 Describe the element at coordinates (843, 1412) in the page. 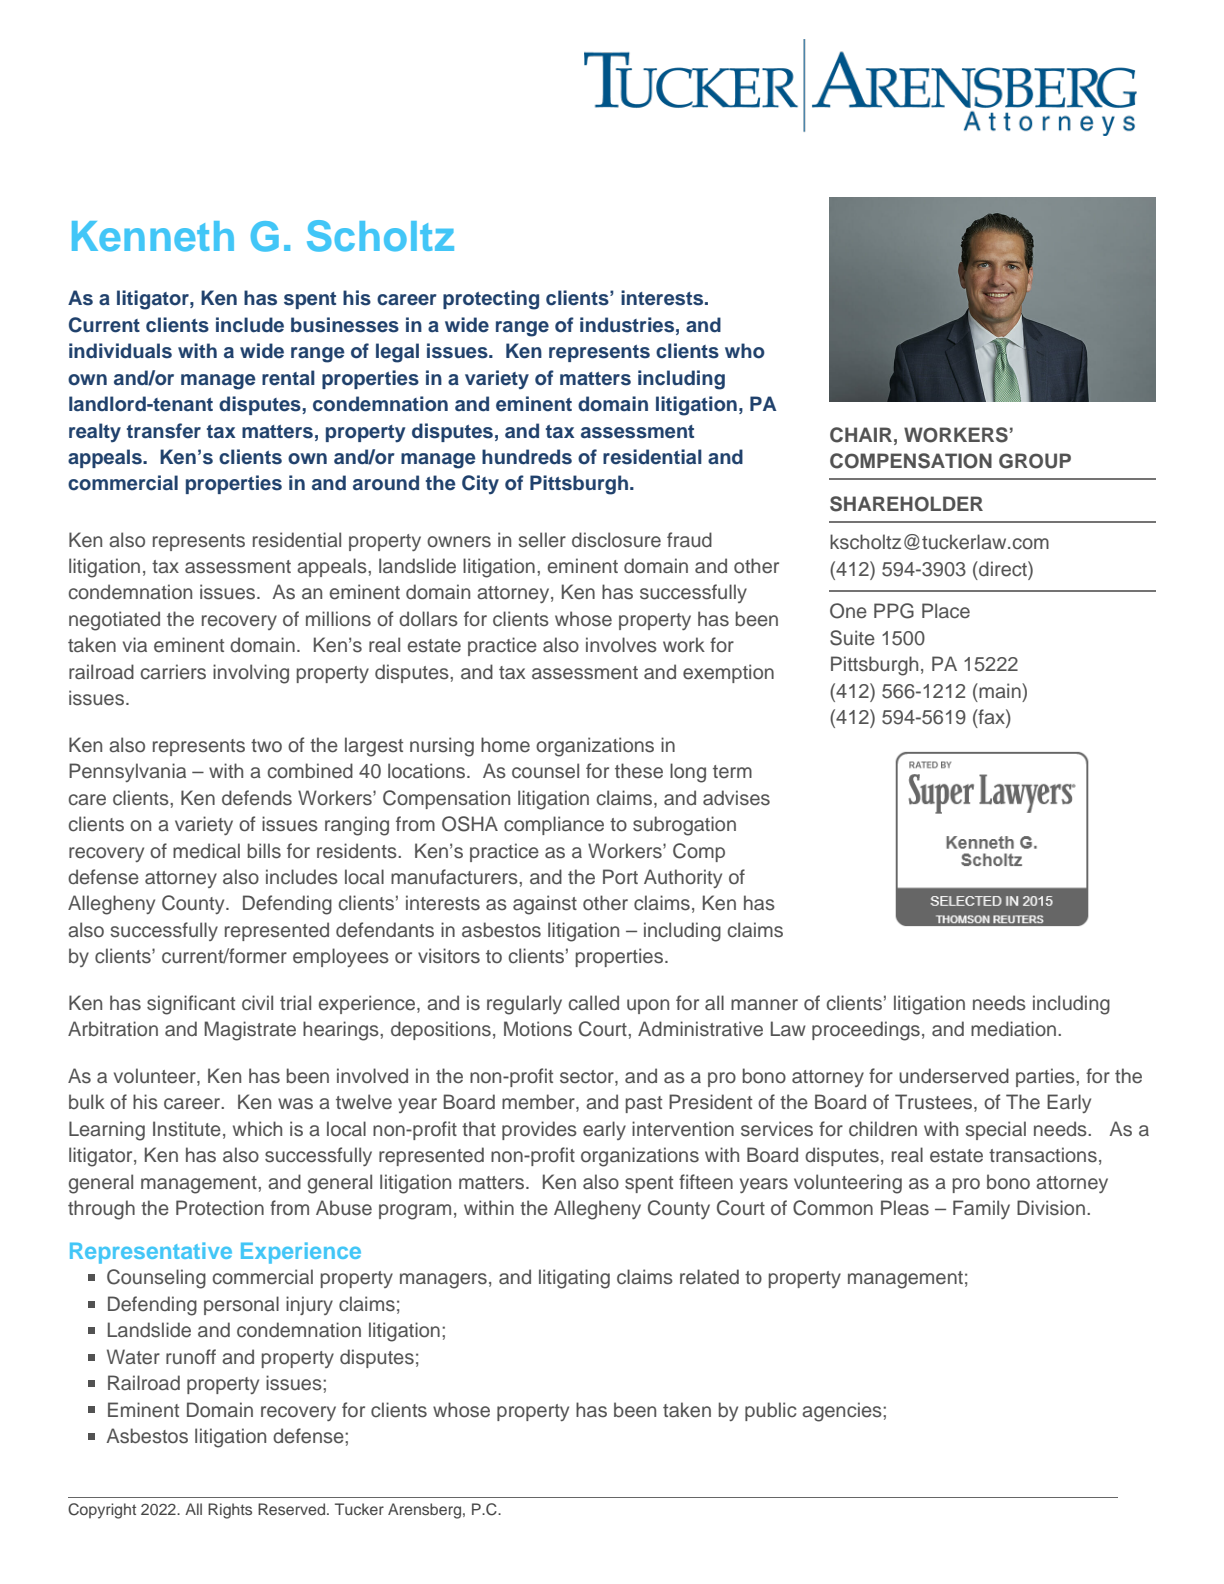

I see `agencies` at that location.
